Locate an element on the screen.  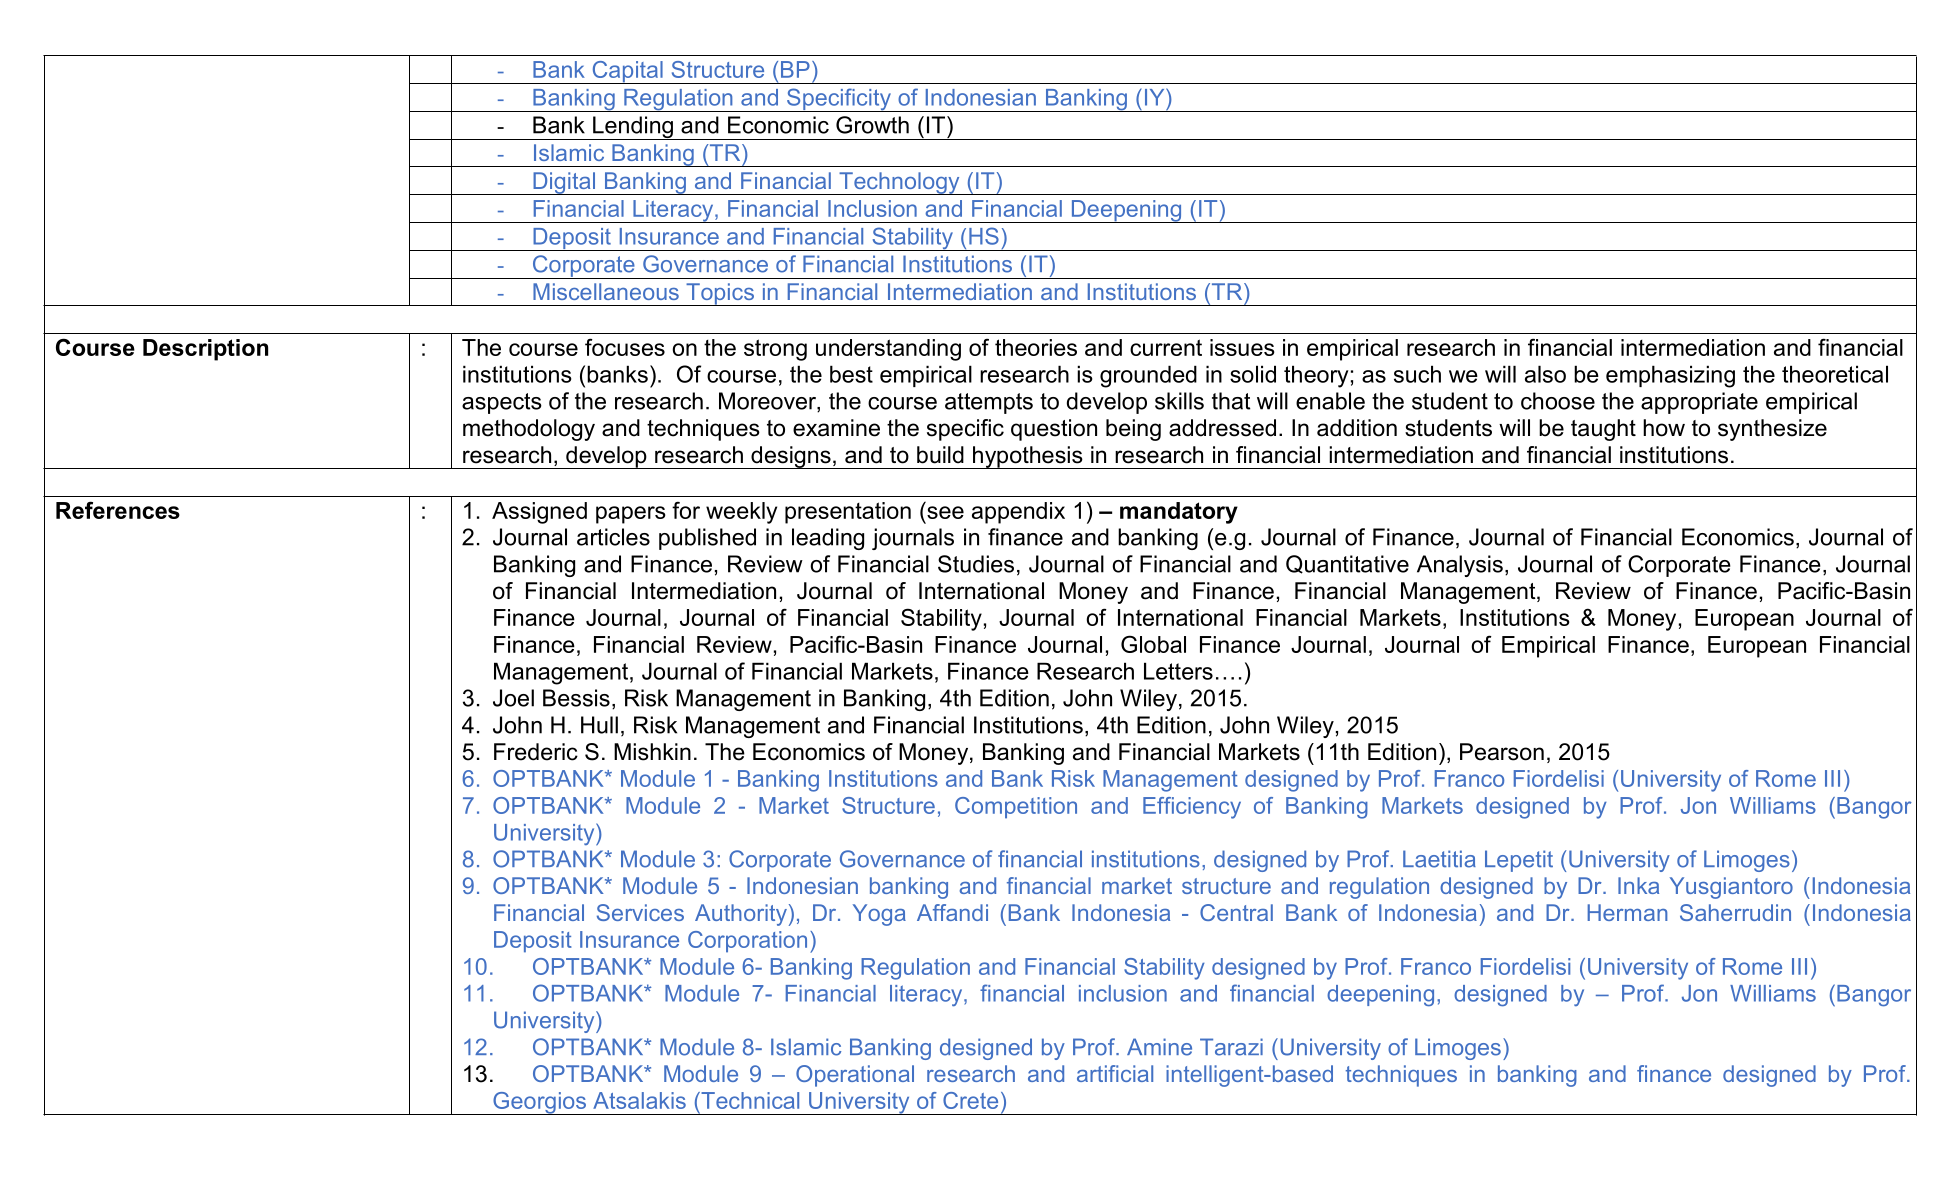
Growth is located at coordinates (872, 125).
